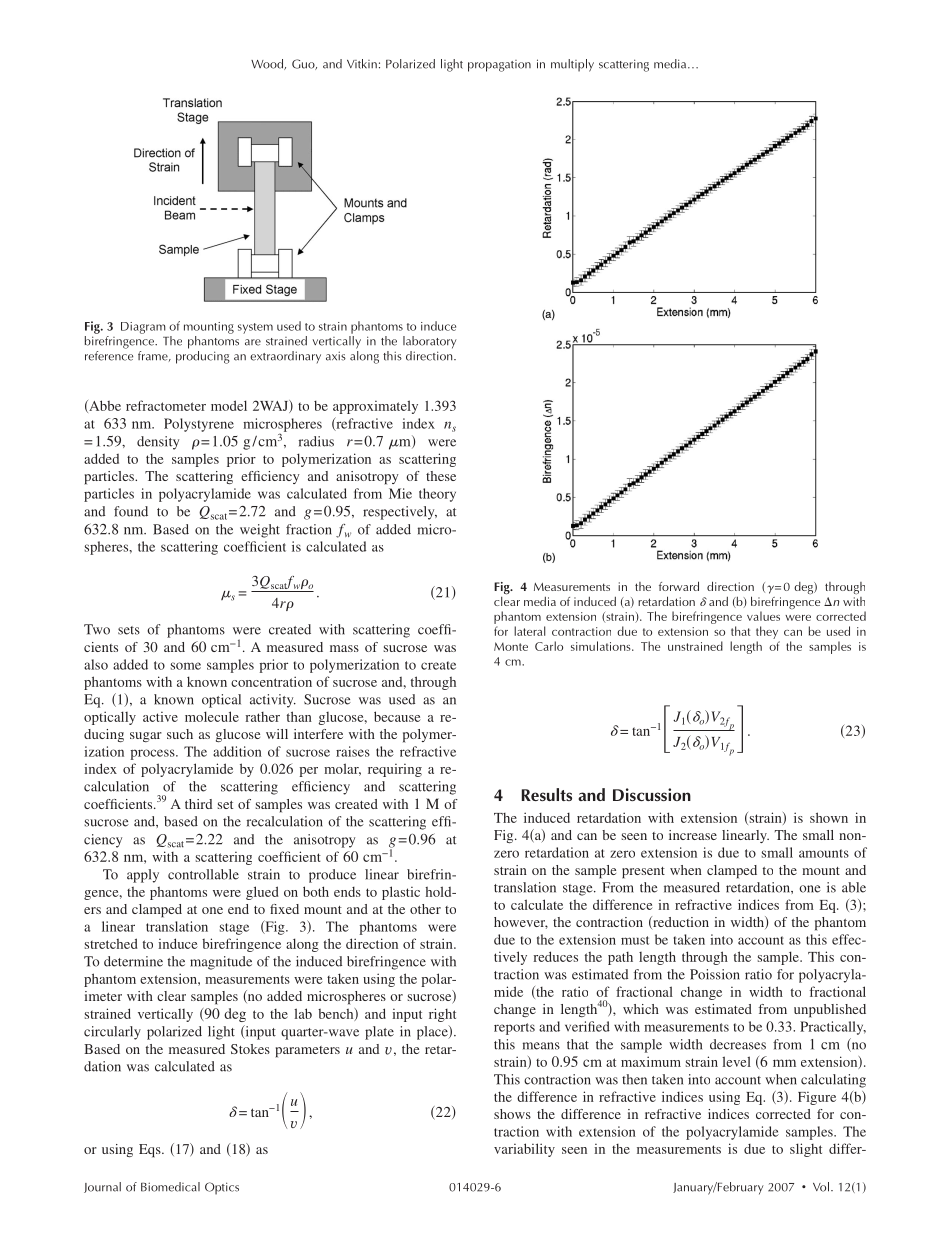 The height and width of the screenshot is (1233, 952). Describe the element at coordinates (499, 66) in the screenshot. I see `propagation` at that location.
